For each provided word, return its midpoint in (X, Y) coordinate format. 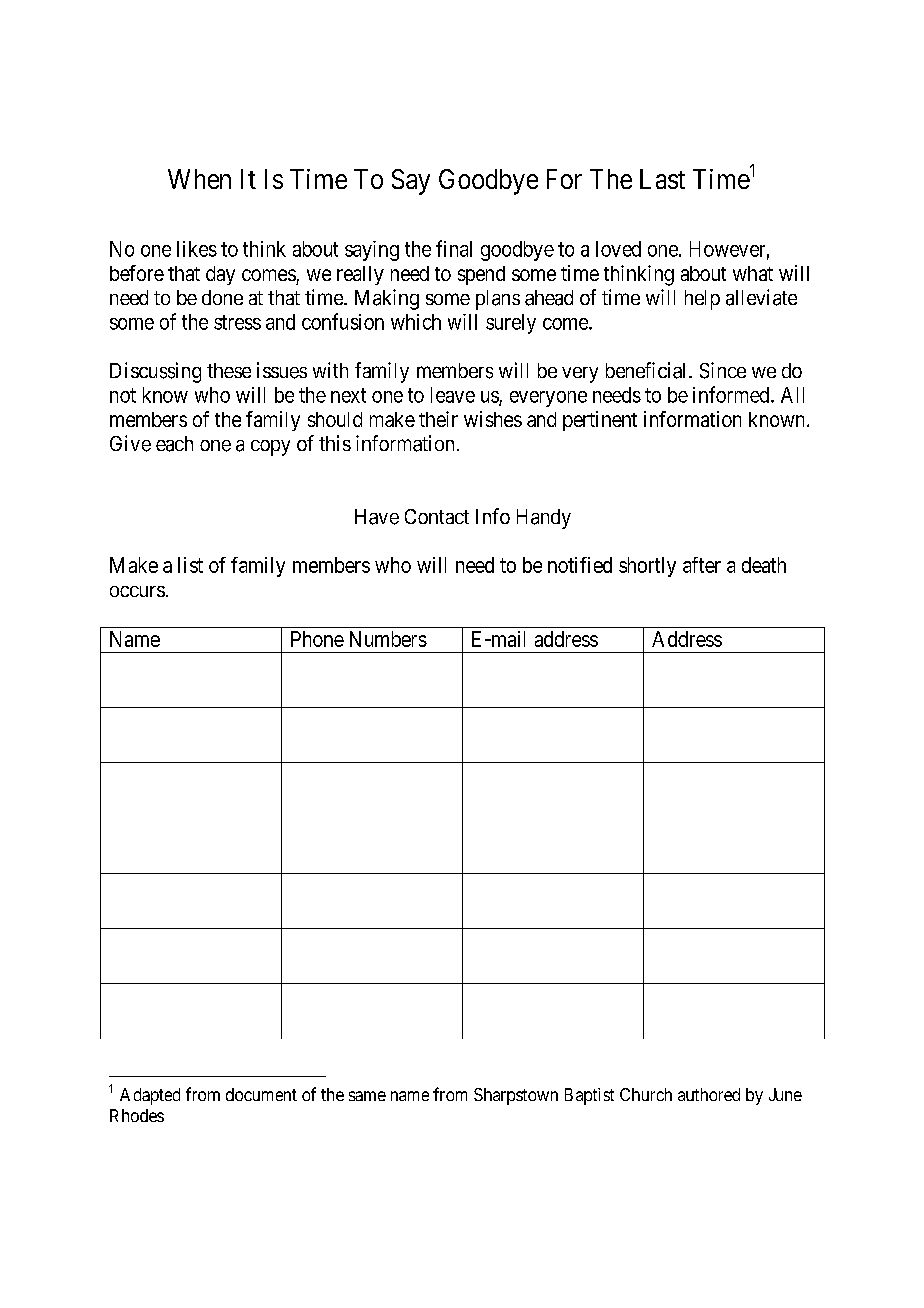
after (702, 565)
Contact (437, 516)
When (199, 179)
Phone (317, 639)
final (454, 248)
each (174, 444)
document (261, 1094)
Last (662, 179)
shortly (647, 567)
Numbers (388, 639)
